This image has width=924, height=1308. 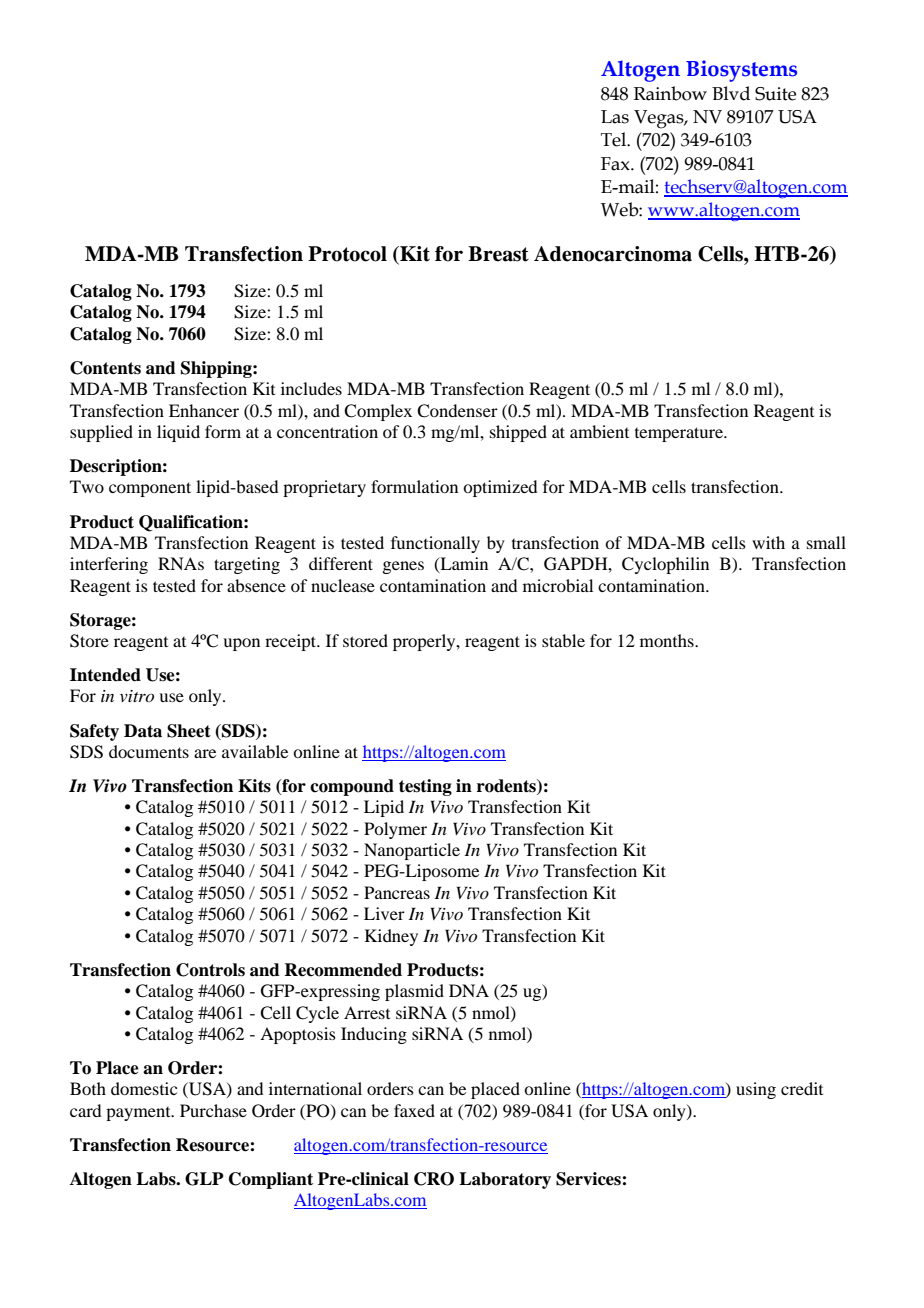 I want to click on using, so click(x=756, y=1090).
